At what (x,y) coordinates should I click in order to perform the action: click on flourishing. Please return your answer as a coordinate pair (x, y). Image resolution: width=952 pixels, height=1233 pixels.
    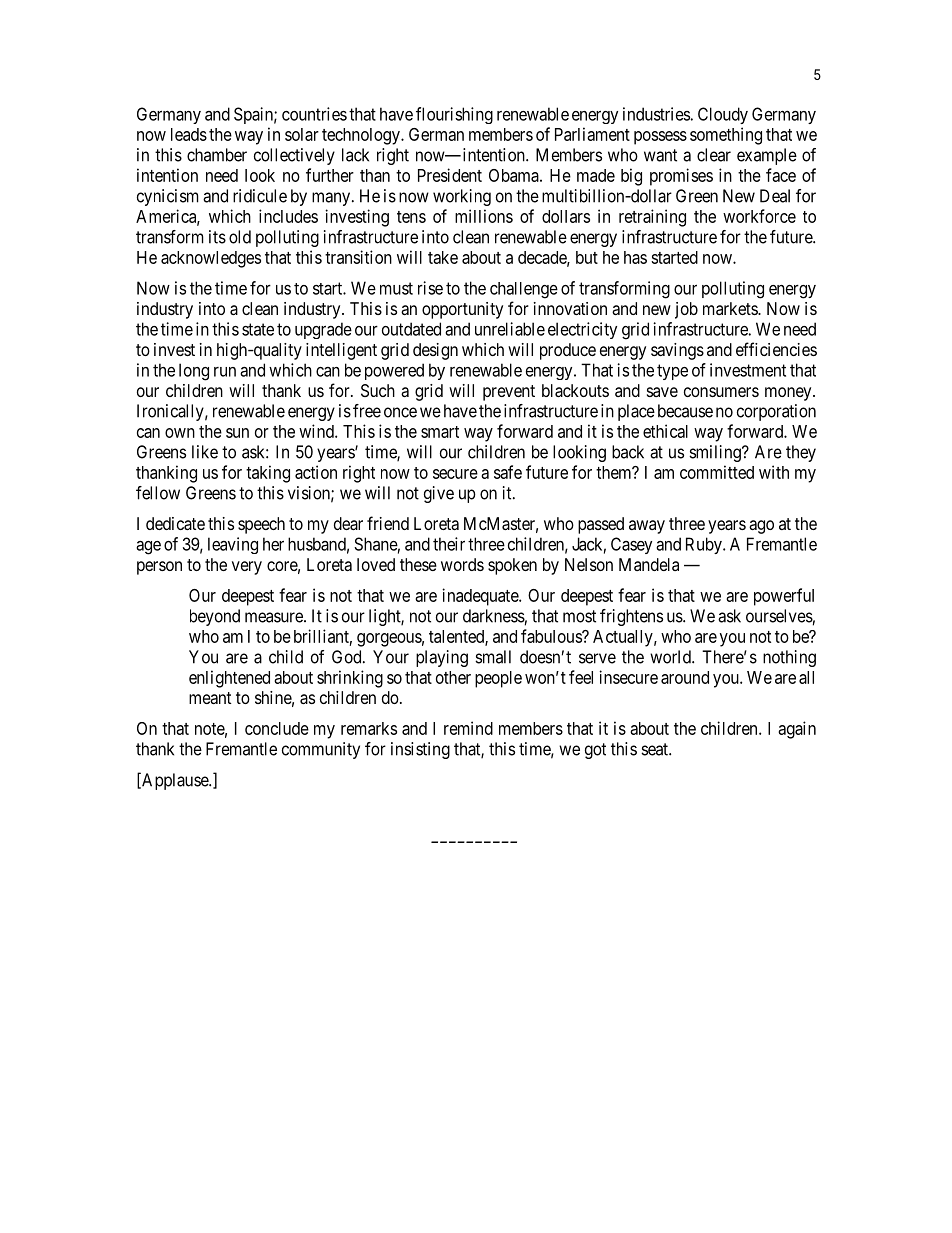
    Looking at the image, I should click on (454, 115).
